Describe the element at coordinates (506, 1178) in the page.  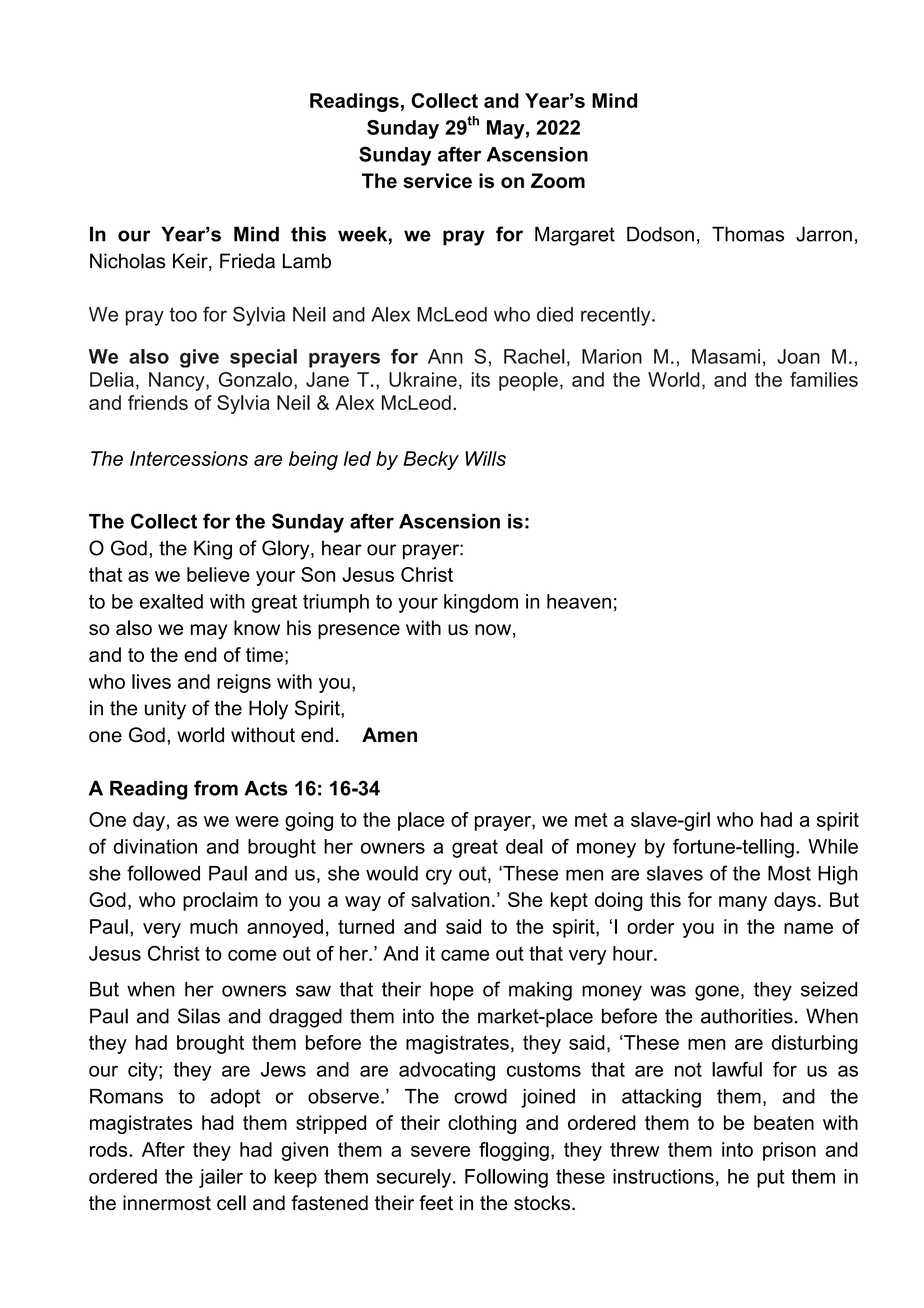
I see `Following` at that location.
